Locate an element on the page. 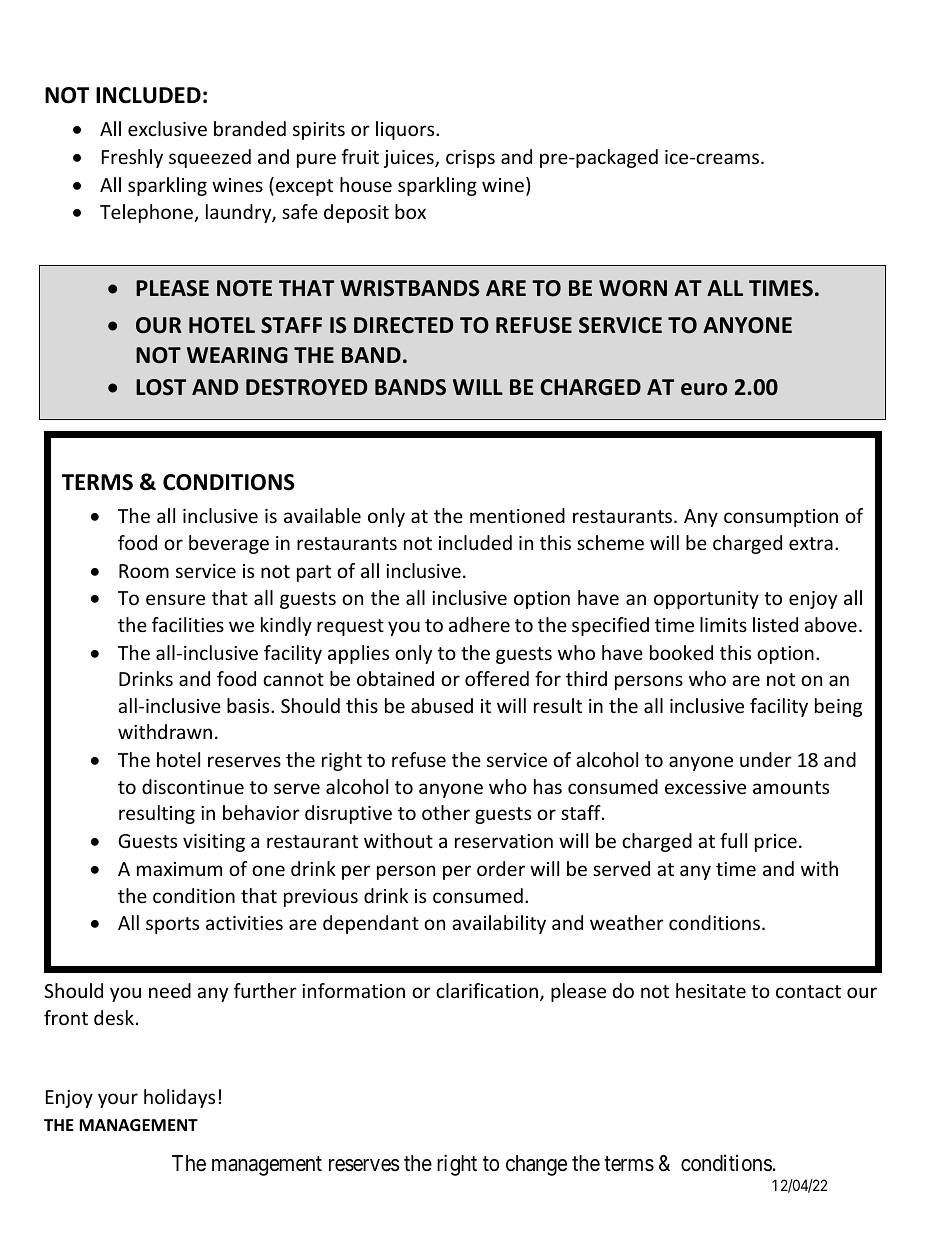 The width and height of the page is (952, 1233). holidays is located at coordinates (179, 1098).
